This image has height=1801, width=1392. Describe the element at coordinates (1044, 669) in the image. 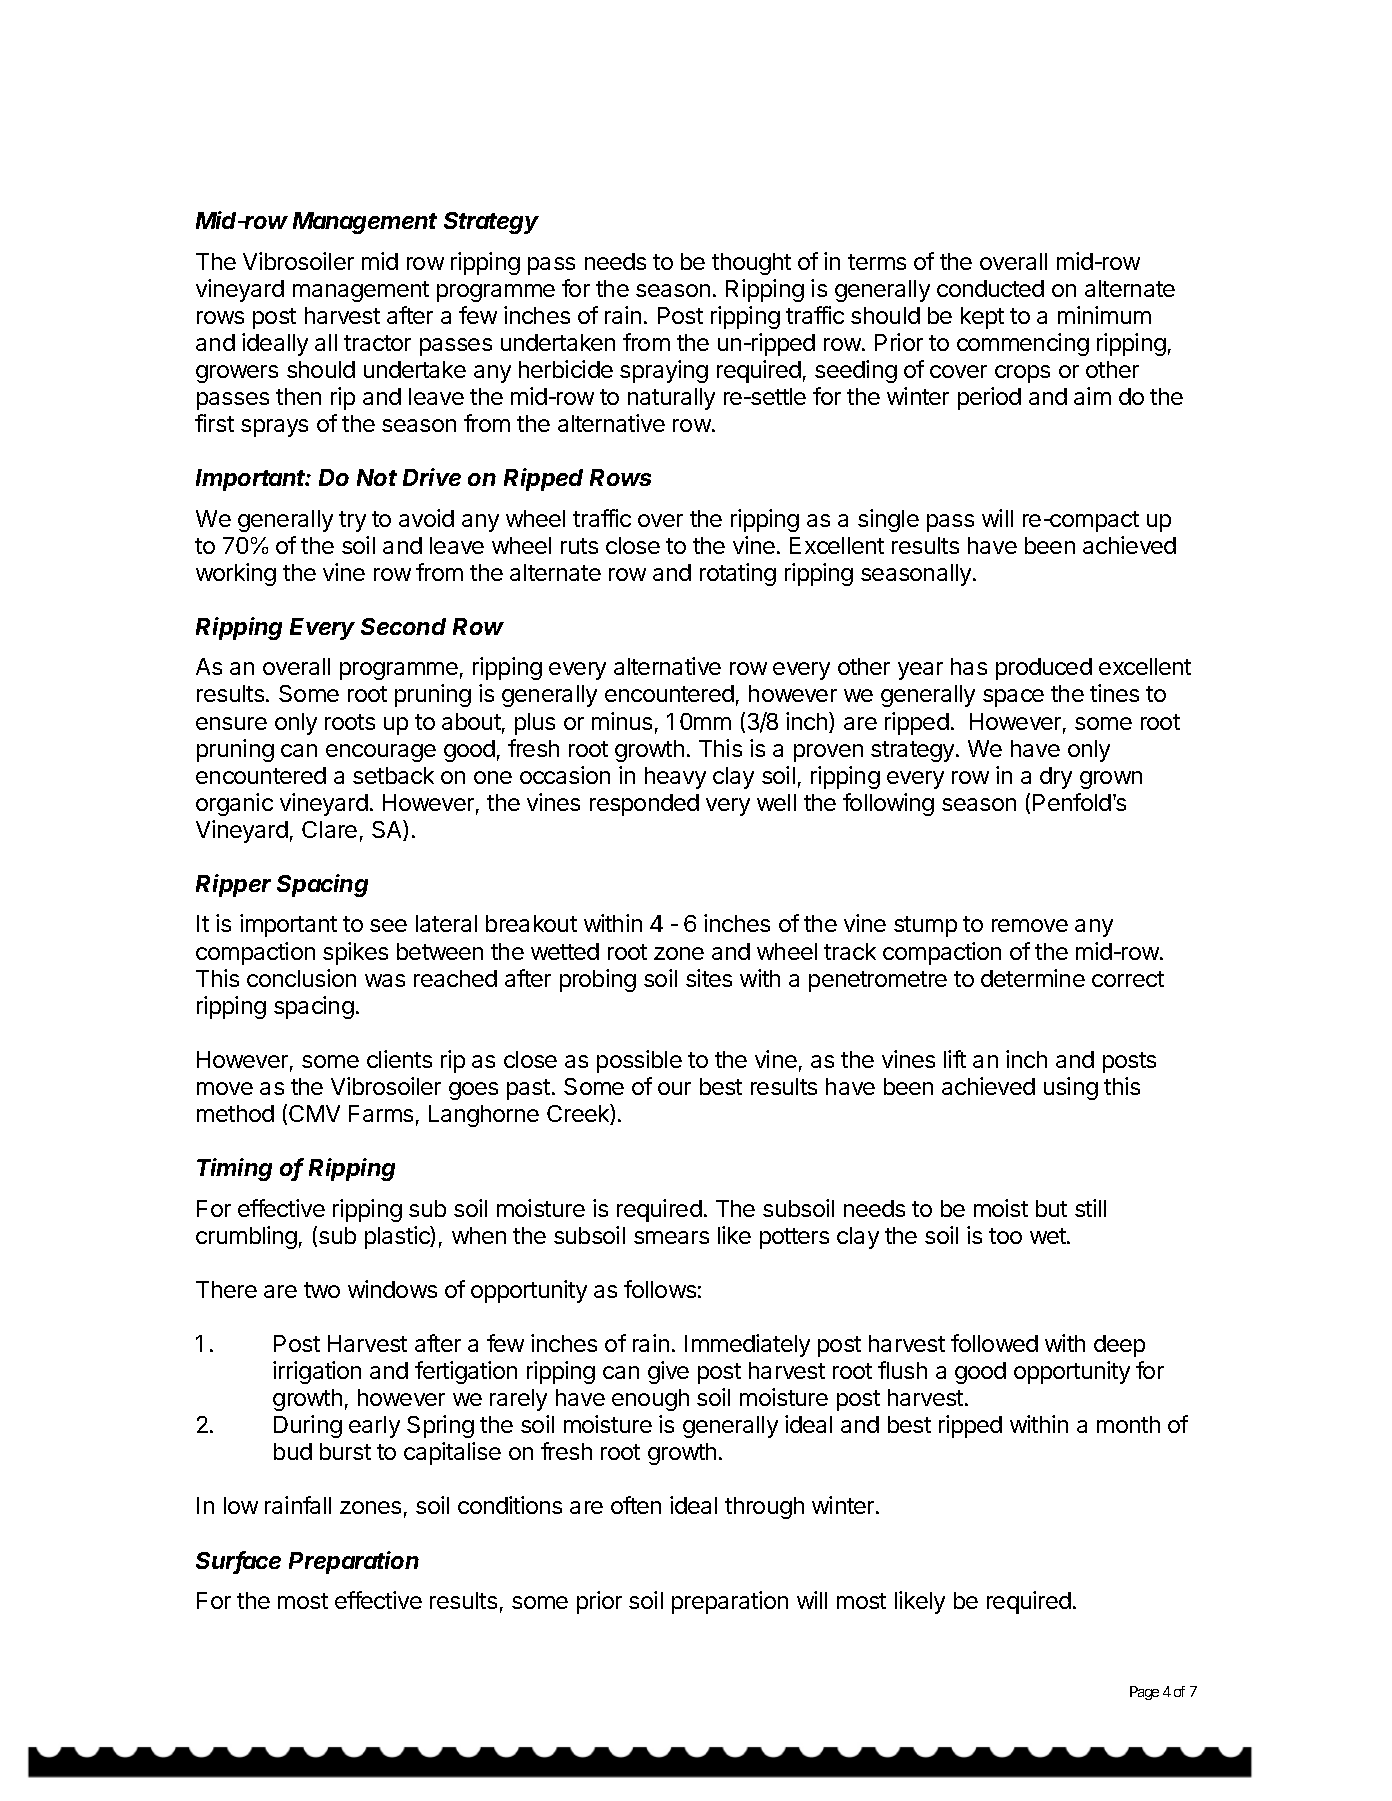

I see `produced` at that location.
